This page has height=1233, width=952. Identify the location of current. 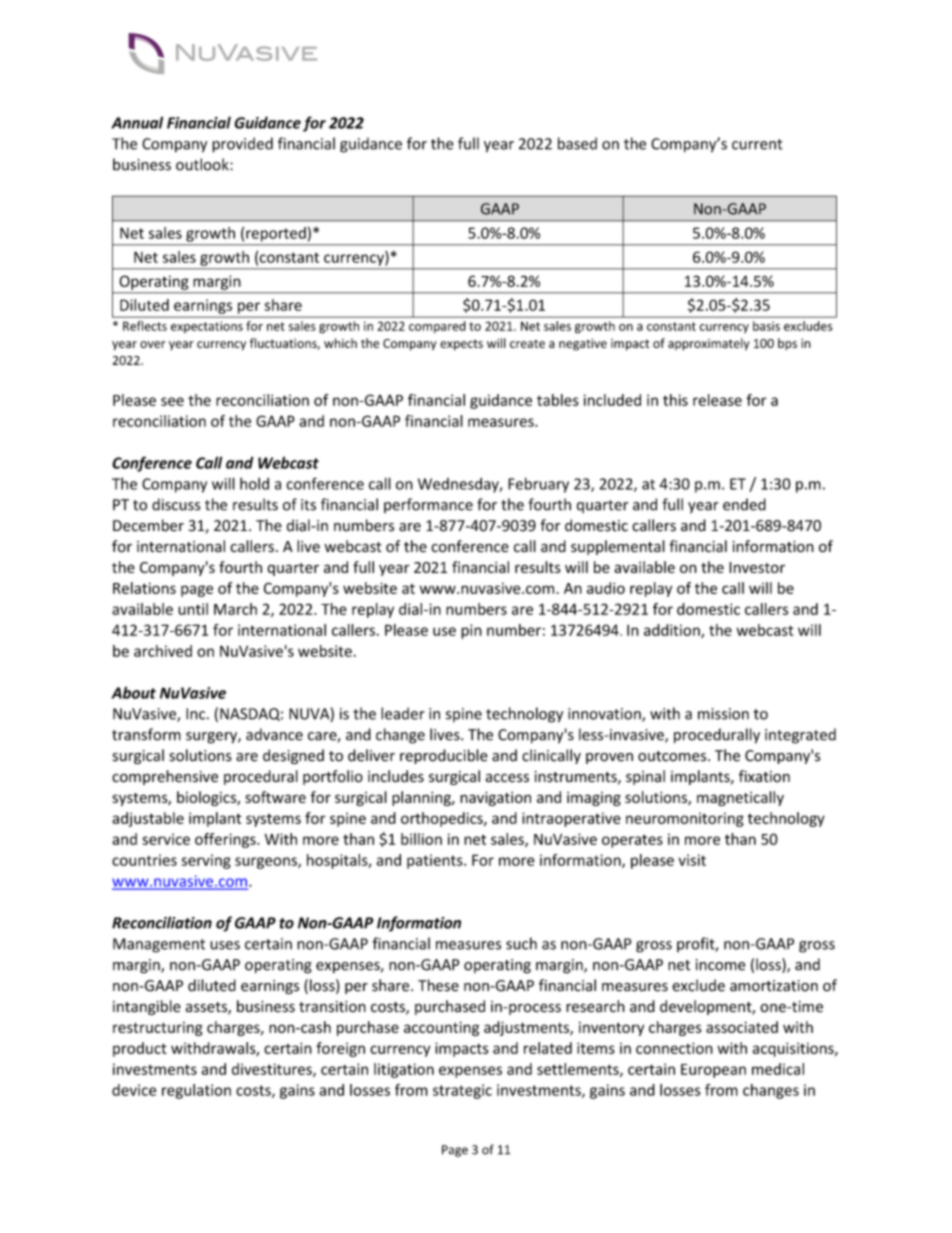
(757, 144).
